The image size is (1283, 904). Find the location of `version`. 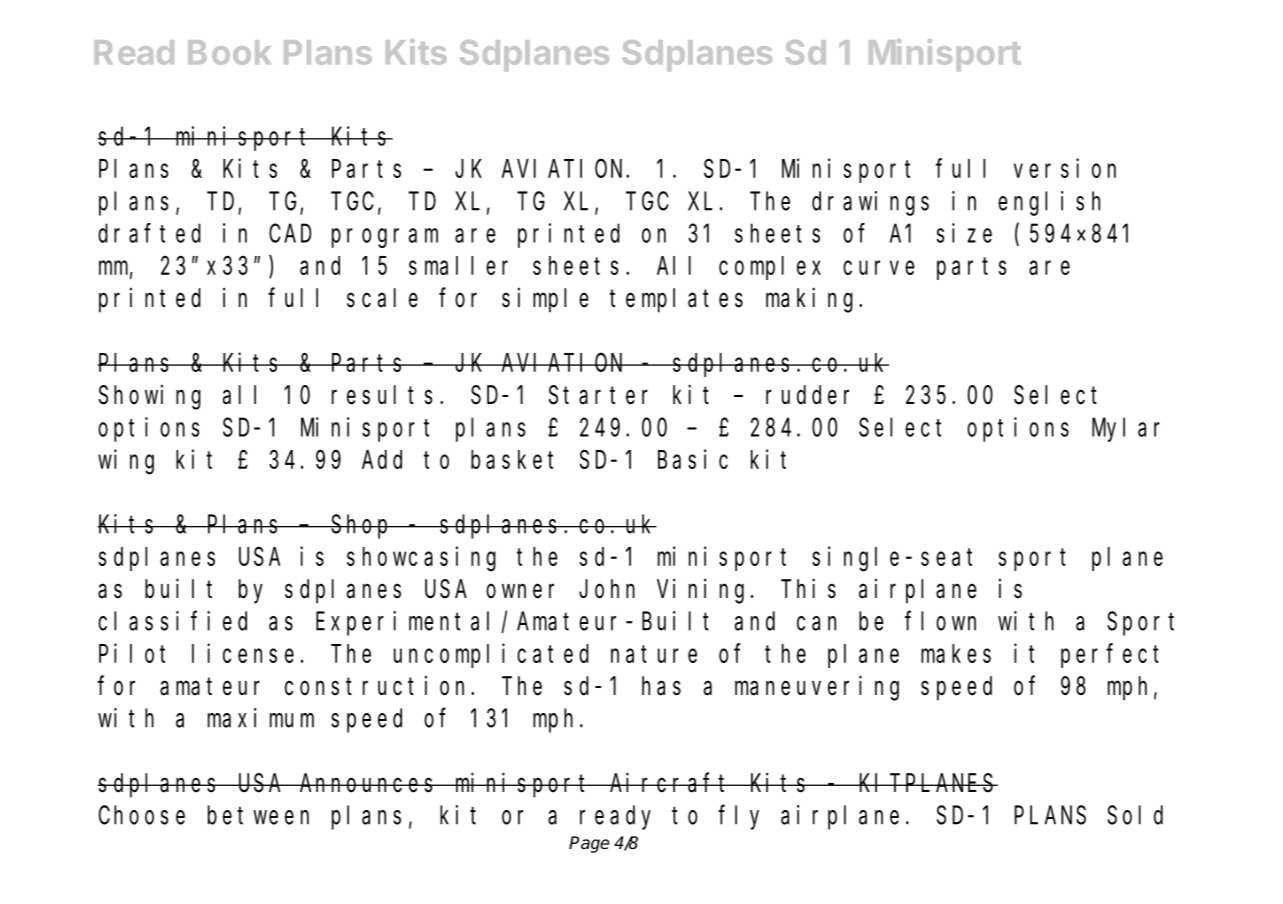

version is located at coordinates (1065, 168).
